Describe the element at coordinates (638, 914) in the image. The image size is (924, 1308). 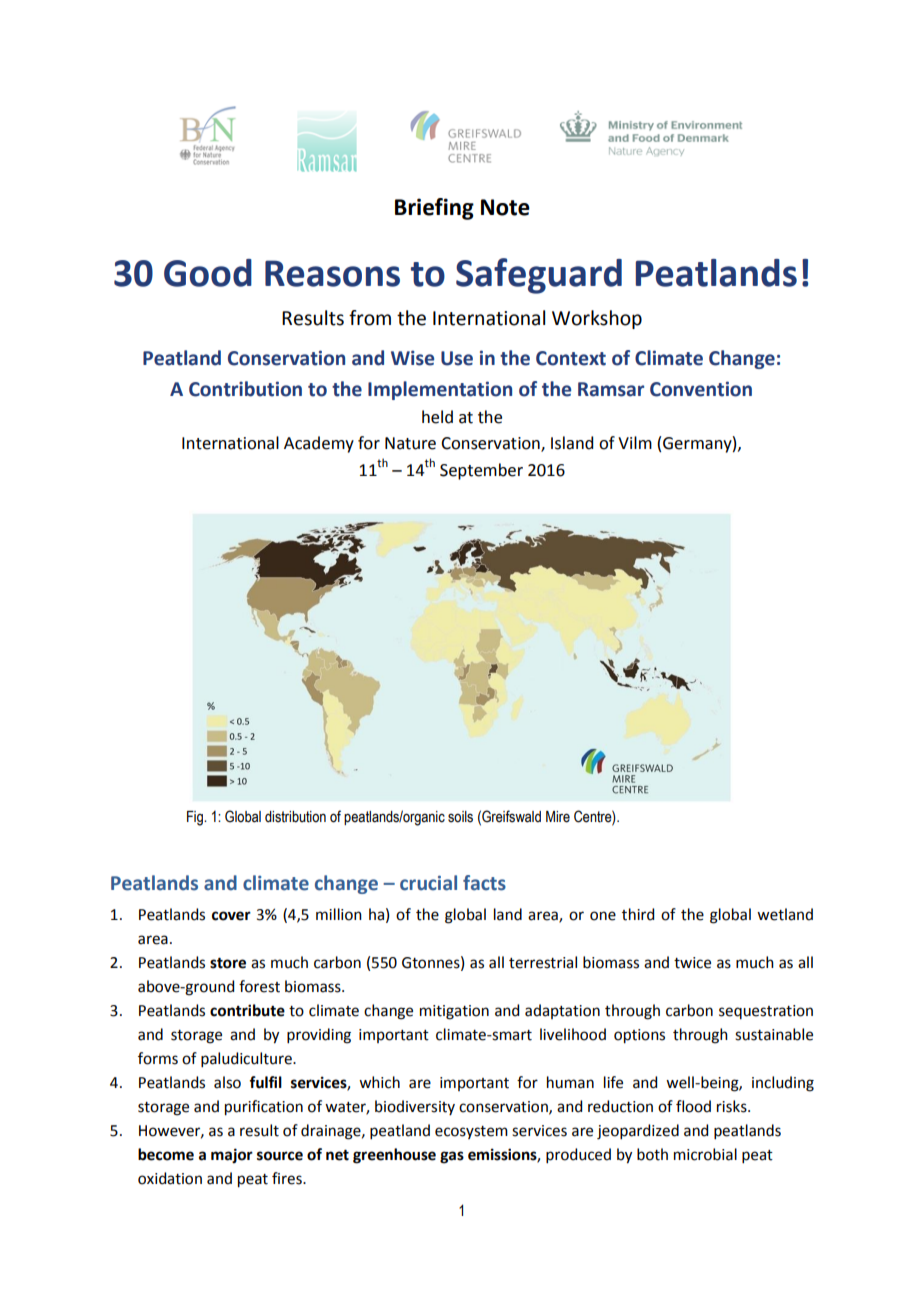
I see `third` at that location.
